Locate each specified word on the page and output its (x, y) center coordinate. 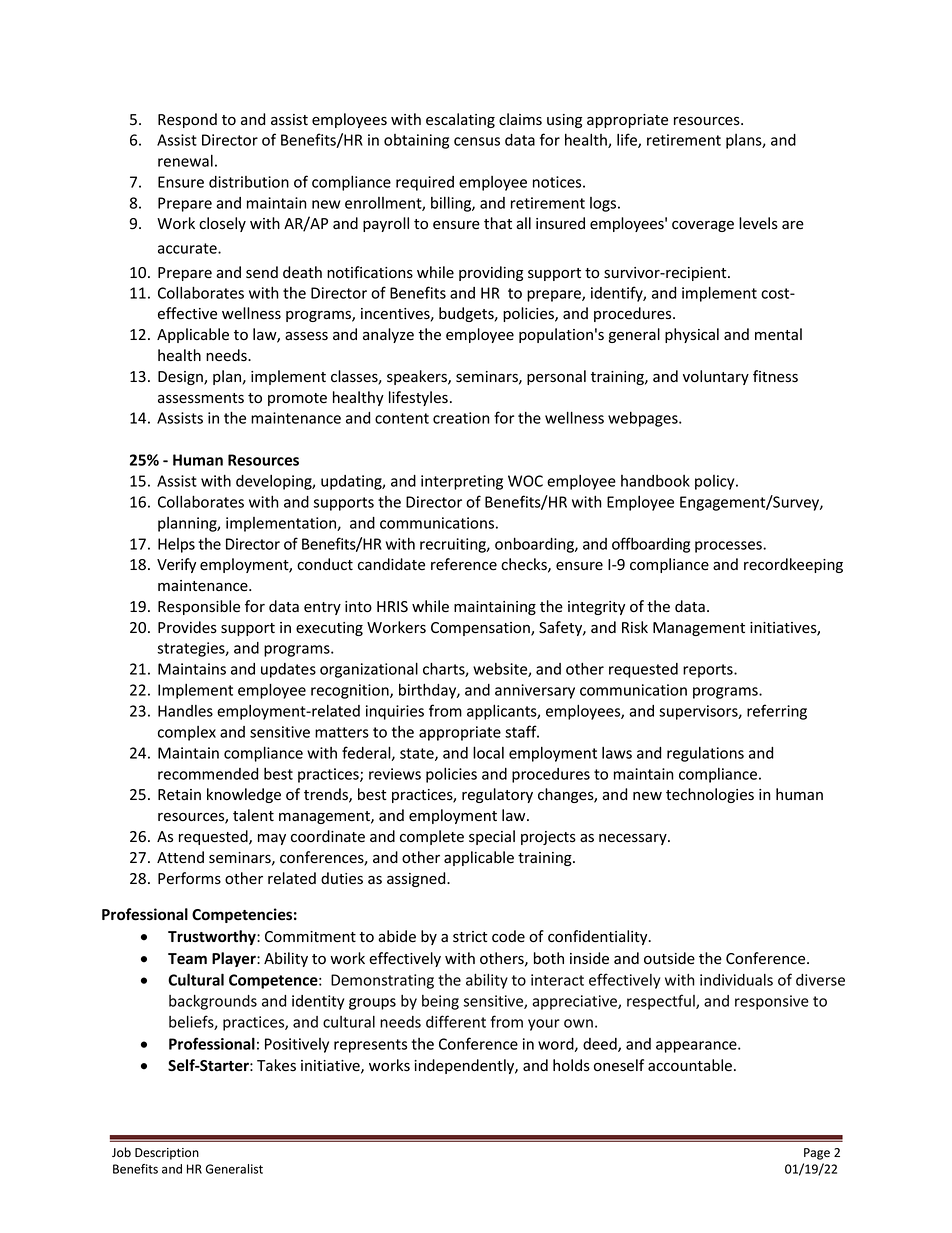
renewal (185, 161)
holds (571, 1065)
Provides (187, 627)
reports (709, 671)
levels (758, 223)
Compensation (481, 629)
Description (167, 1154)
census (477, 141)
